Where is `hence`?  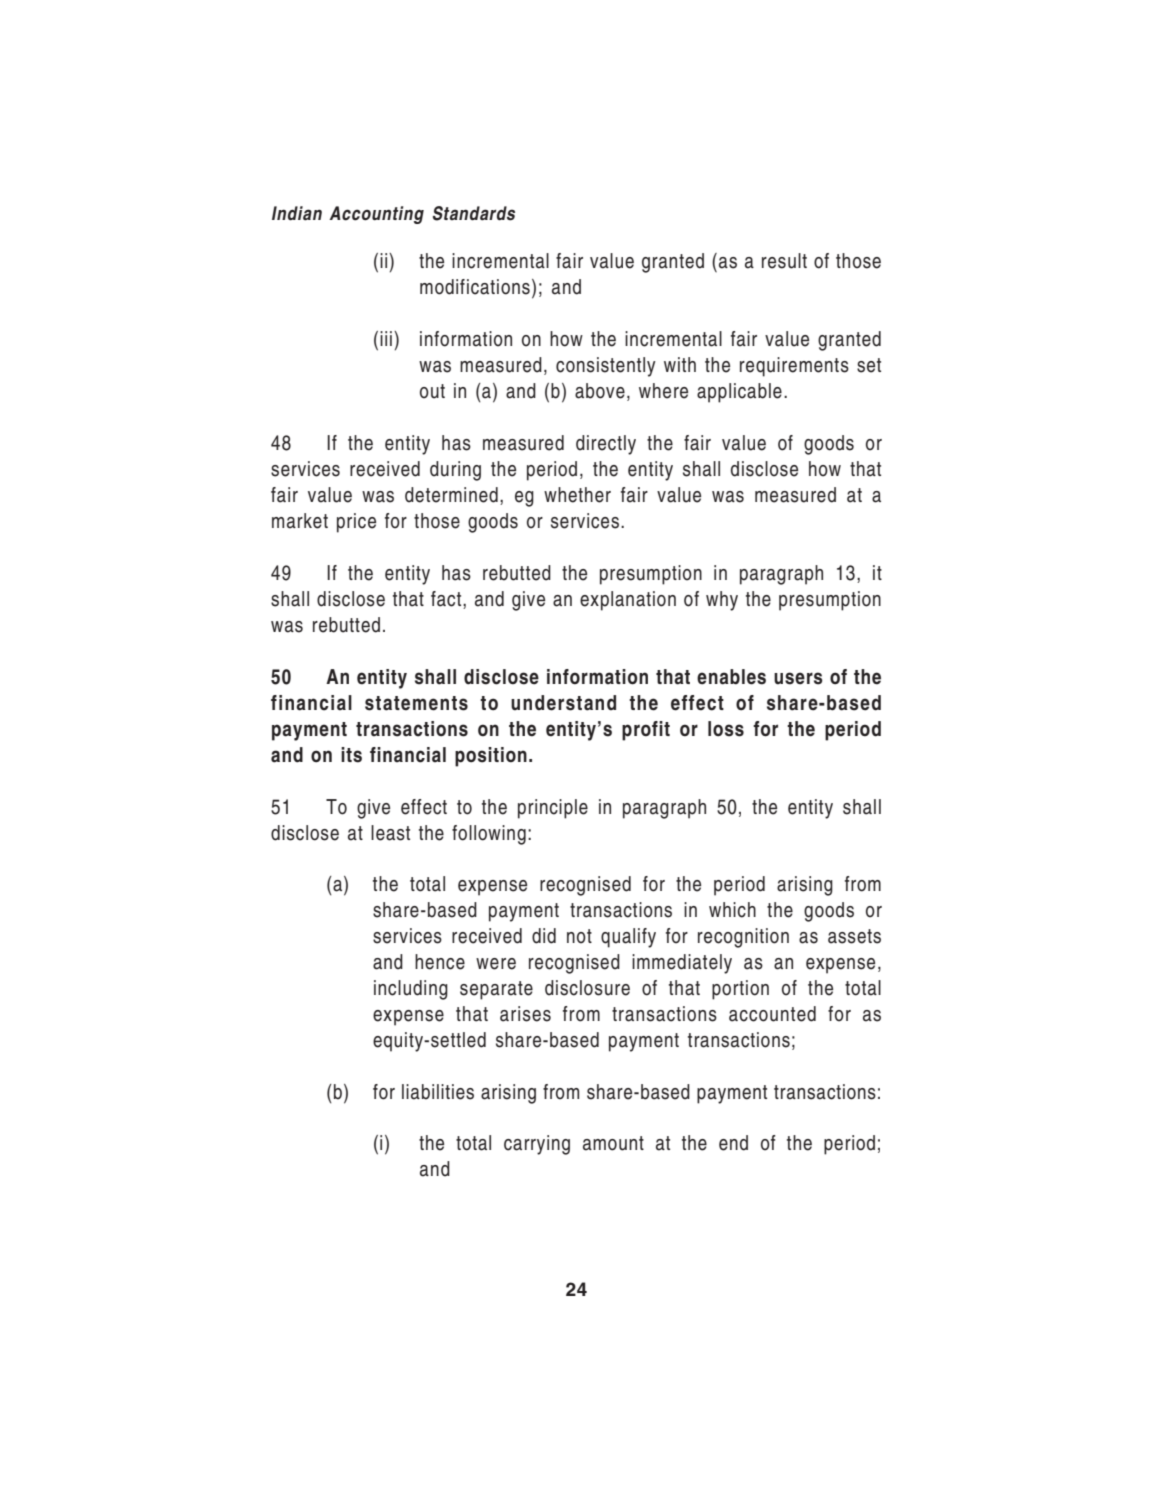 hence is located at coordinates (440, 962).
